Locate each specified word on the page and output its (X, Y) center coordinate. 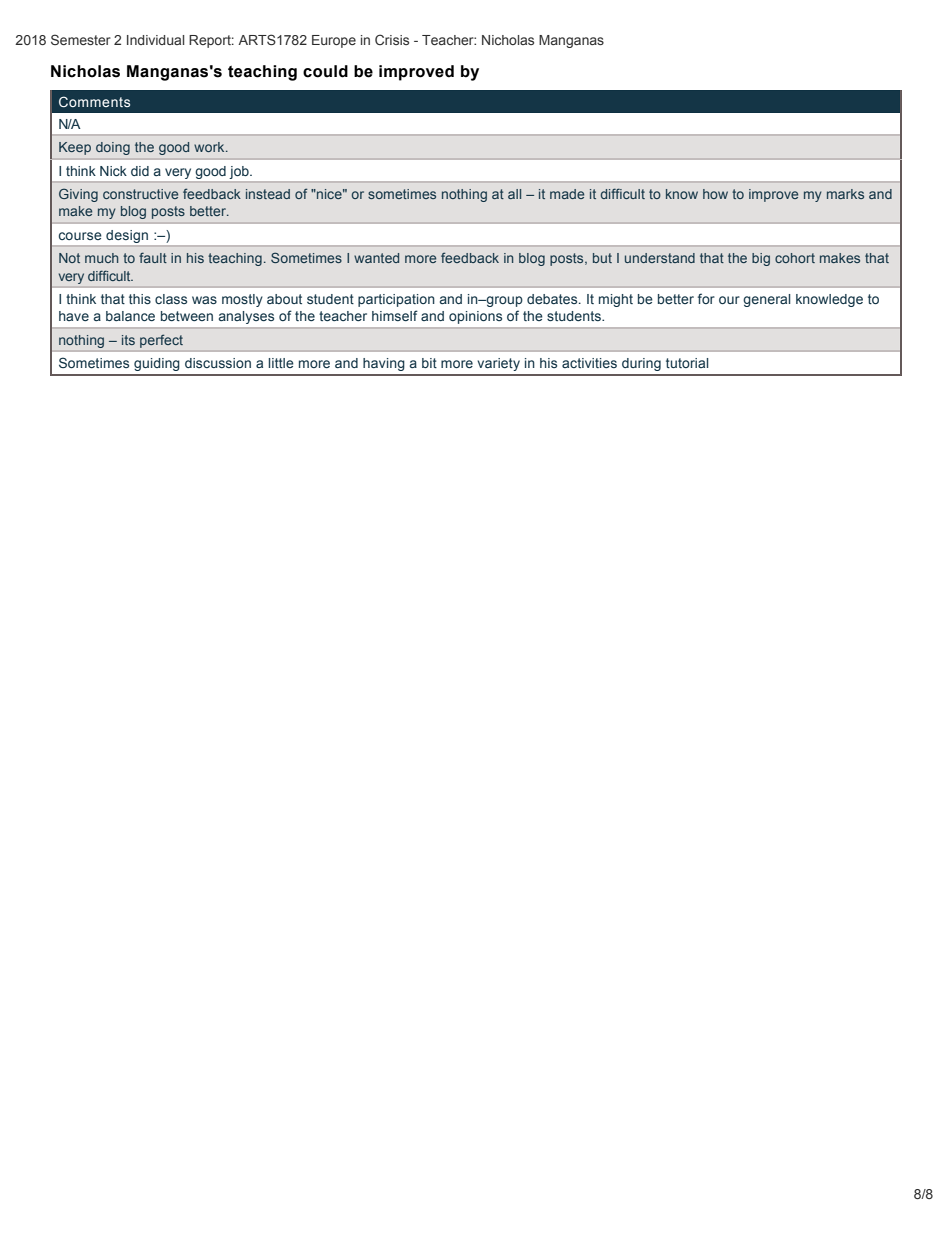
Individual (155, 40)
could (325, 71)
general (767, 300)
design (127, 236)
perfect (161, 341)
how (715, 194)
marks (845, 194)
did (140, 171)
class (171, 299)
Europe (334, 41)
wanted (376, 258)
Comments (94, 101)
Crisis (392, 39)
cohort (795, 258)
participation (396, 300)
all (514, 194)
